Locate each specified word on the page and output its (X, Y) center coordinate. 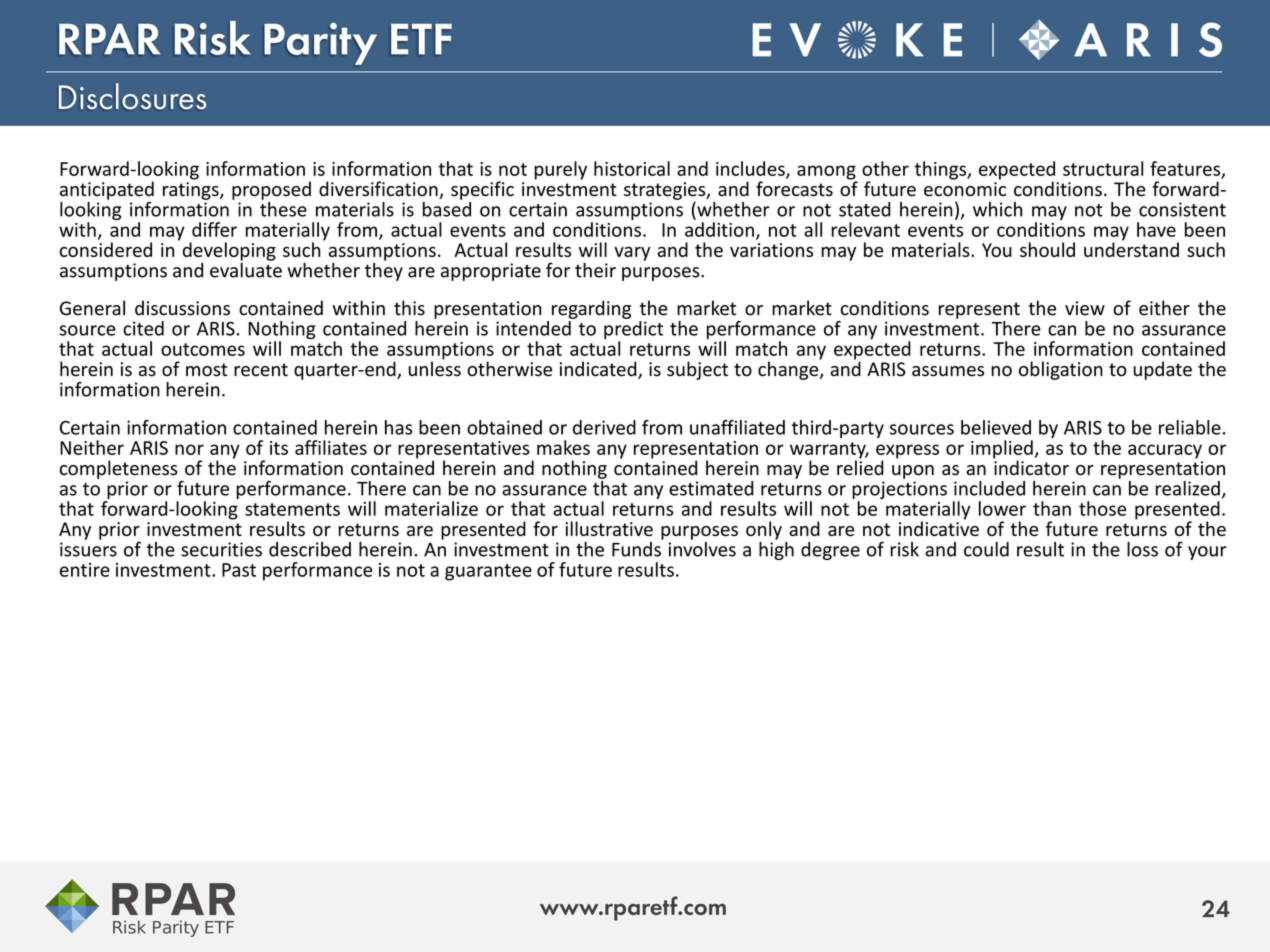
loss (1142, 549)
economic (965, 189)
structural (1103, 168)
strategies (666, 192)
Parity (320, 44)
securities (221, 549)
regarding (591, 309)
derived (604, 427)
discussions (182, 308)
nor (189, 449)
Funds (637, 548)
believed (996, 427)
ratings (192, 191)
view (1085, 308)
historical (632, 168)
